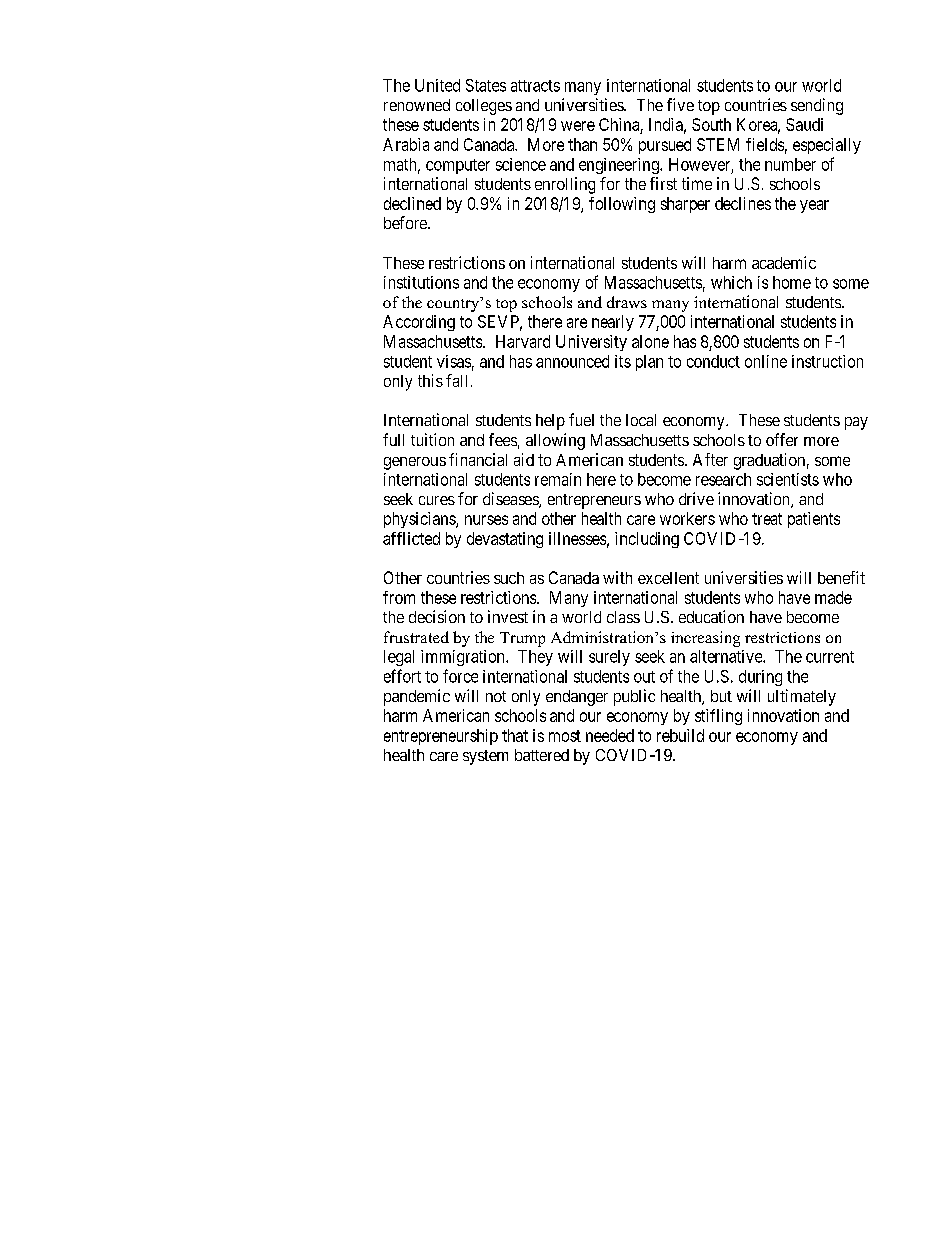 The height and width of the screenshot is (1233, 952). Describe the element at coordinates (417, 697) in the screenshot. I see `pandemic` at that location.
